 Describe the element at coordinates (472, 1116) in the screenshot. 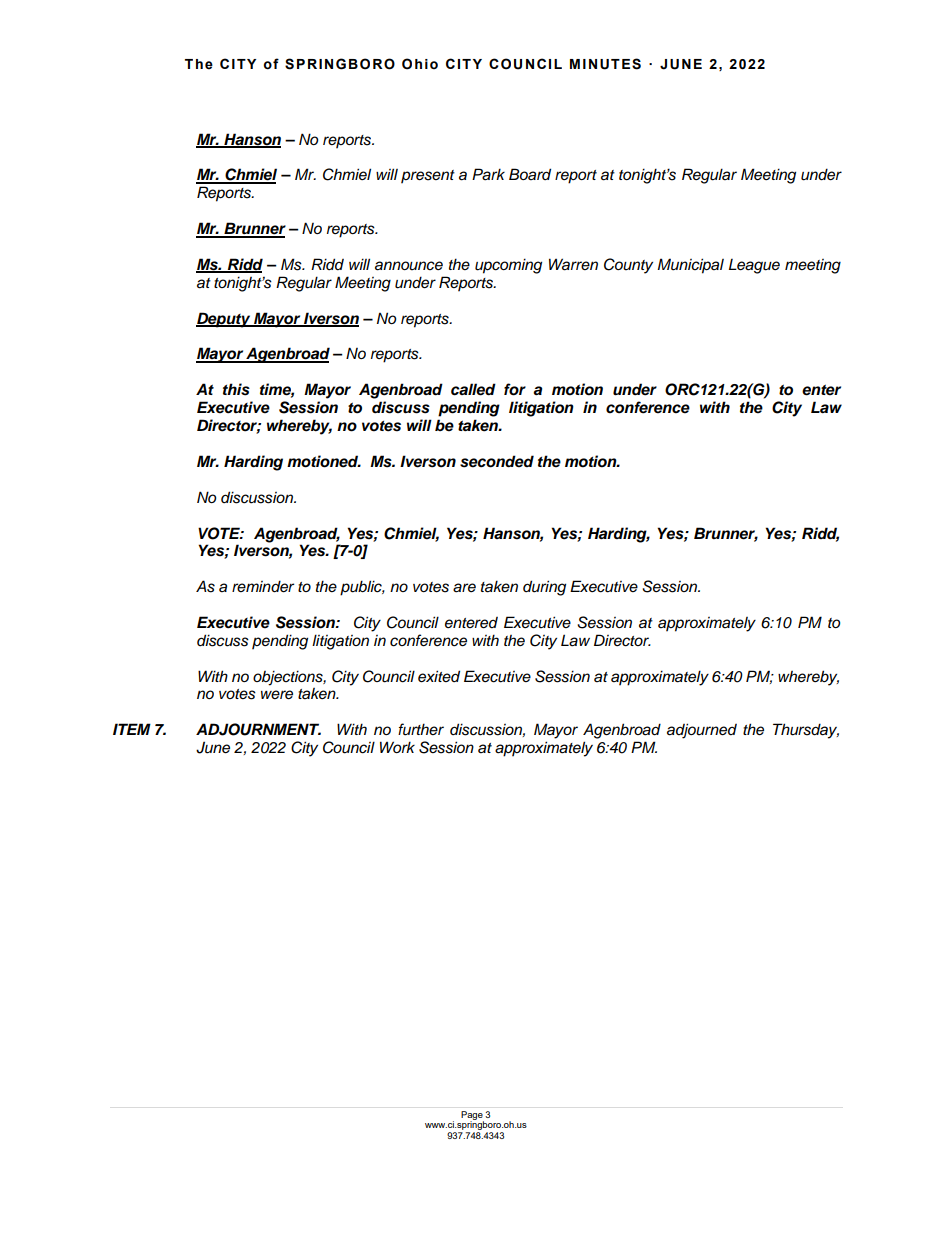

I see `Page` at that location.
